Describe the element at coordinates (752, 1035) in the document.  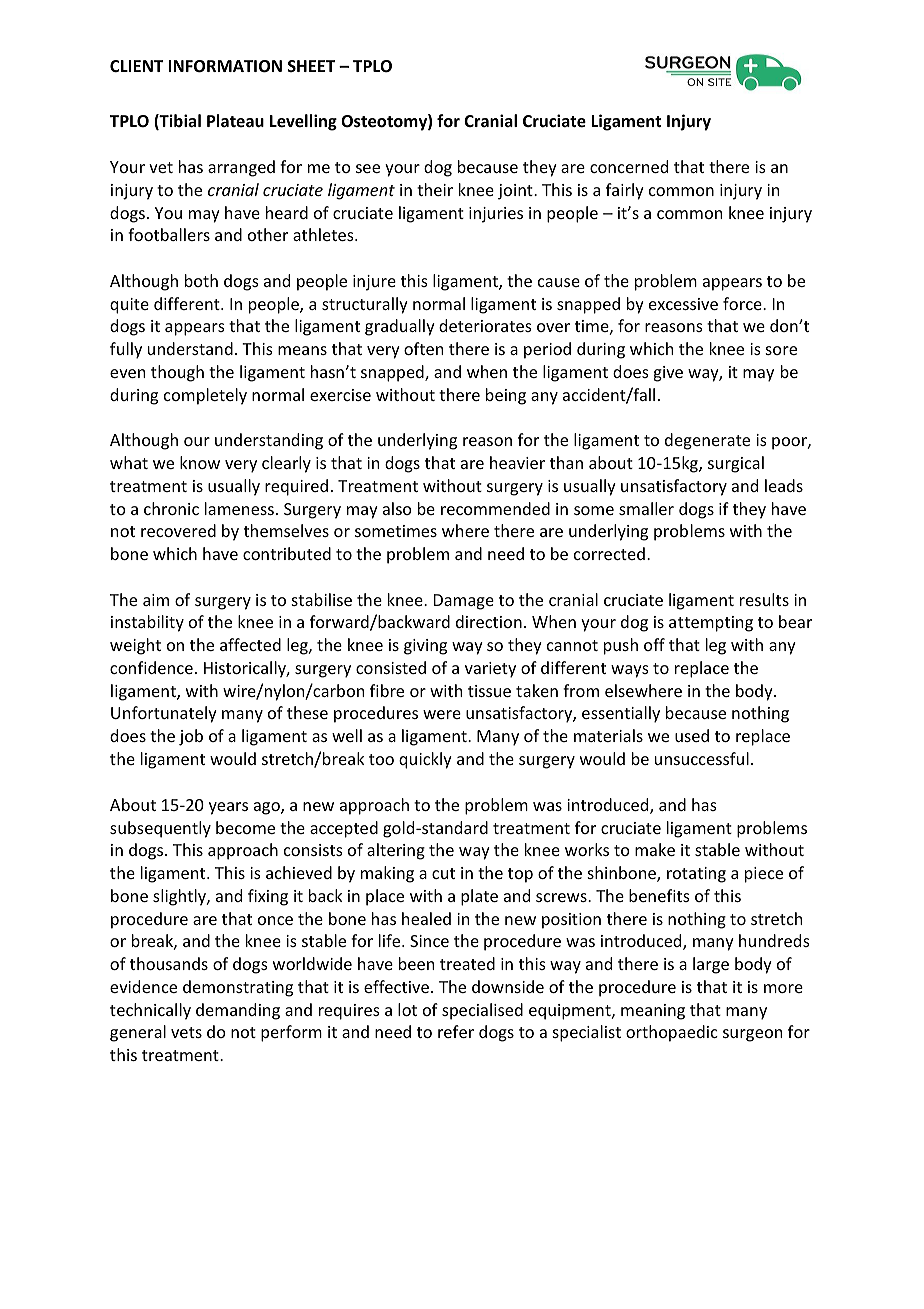
I see `surgeon` at that location.
